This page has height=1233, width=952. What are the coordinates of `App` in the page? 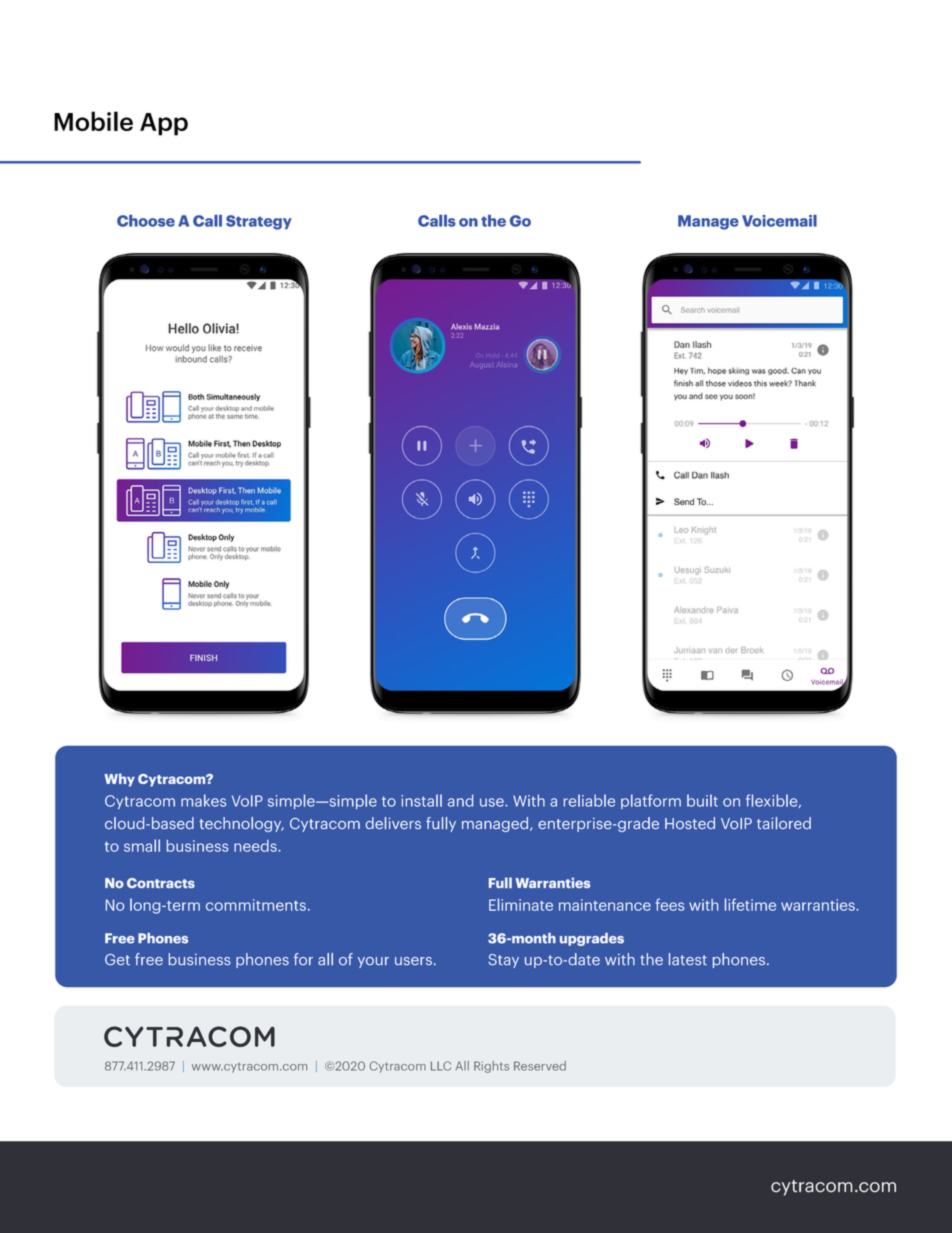 It's located at (164, 124).
